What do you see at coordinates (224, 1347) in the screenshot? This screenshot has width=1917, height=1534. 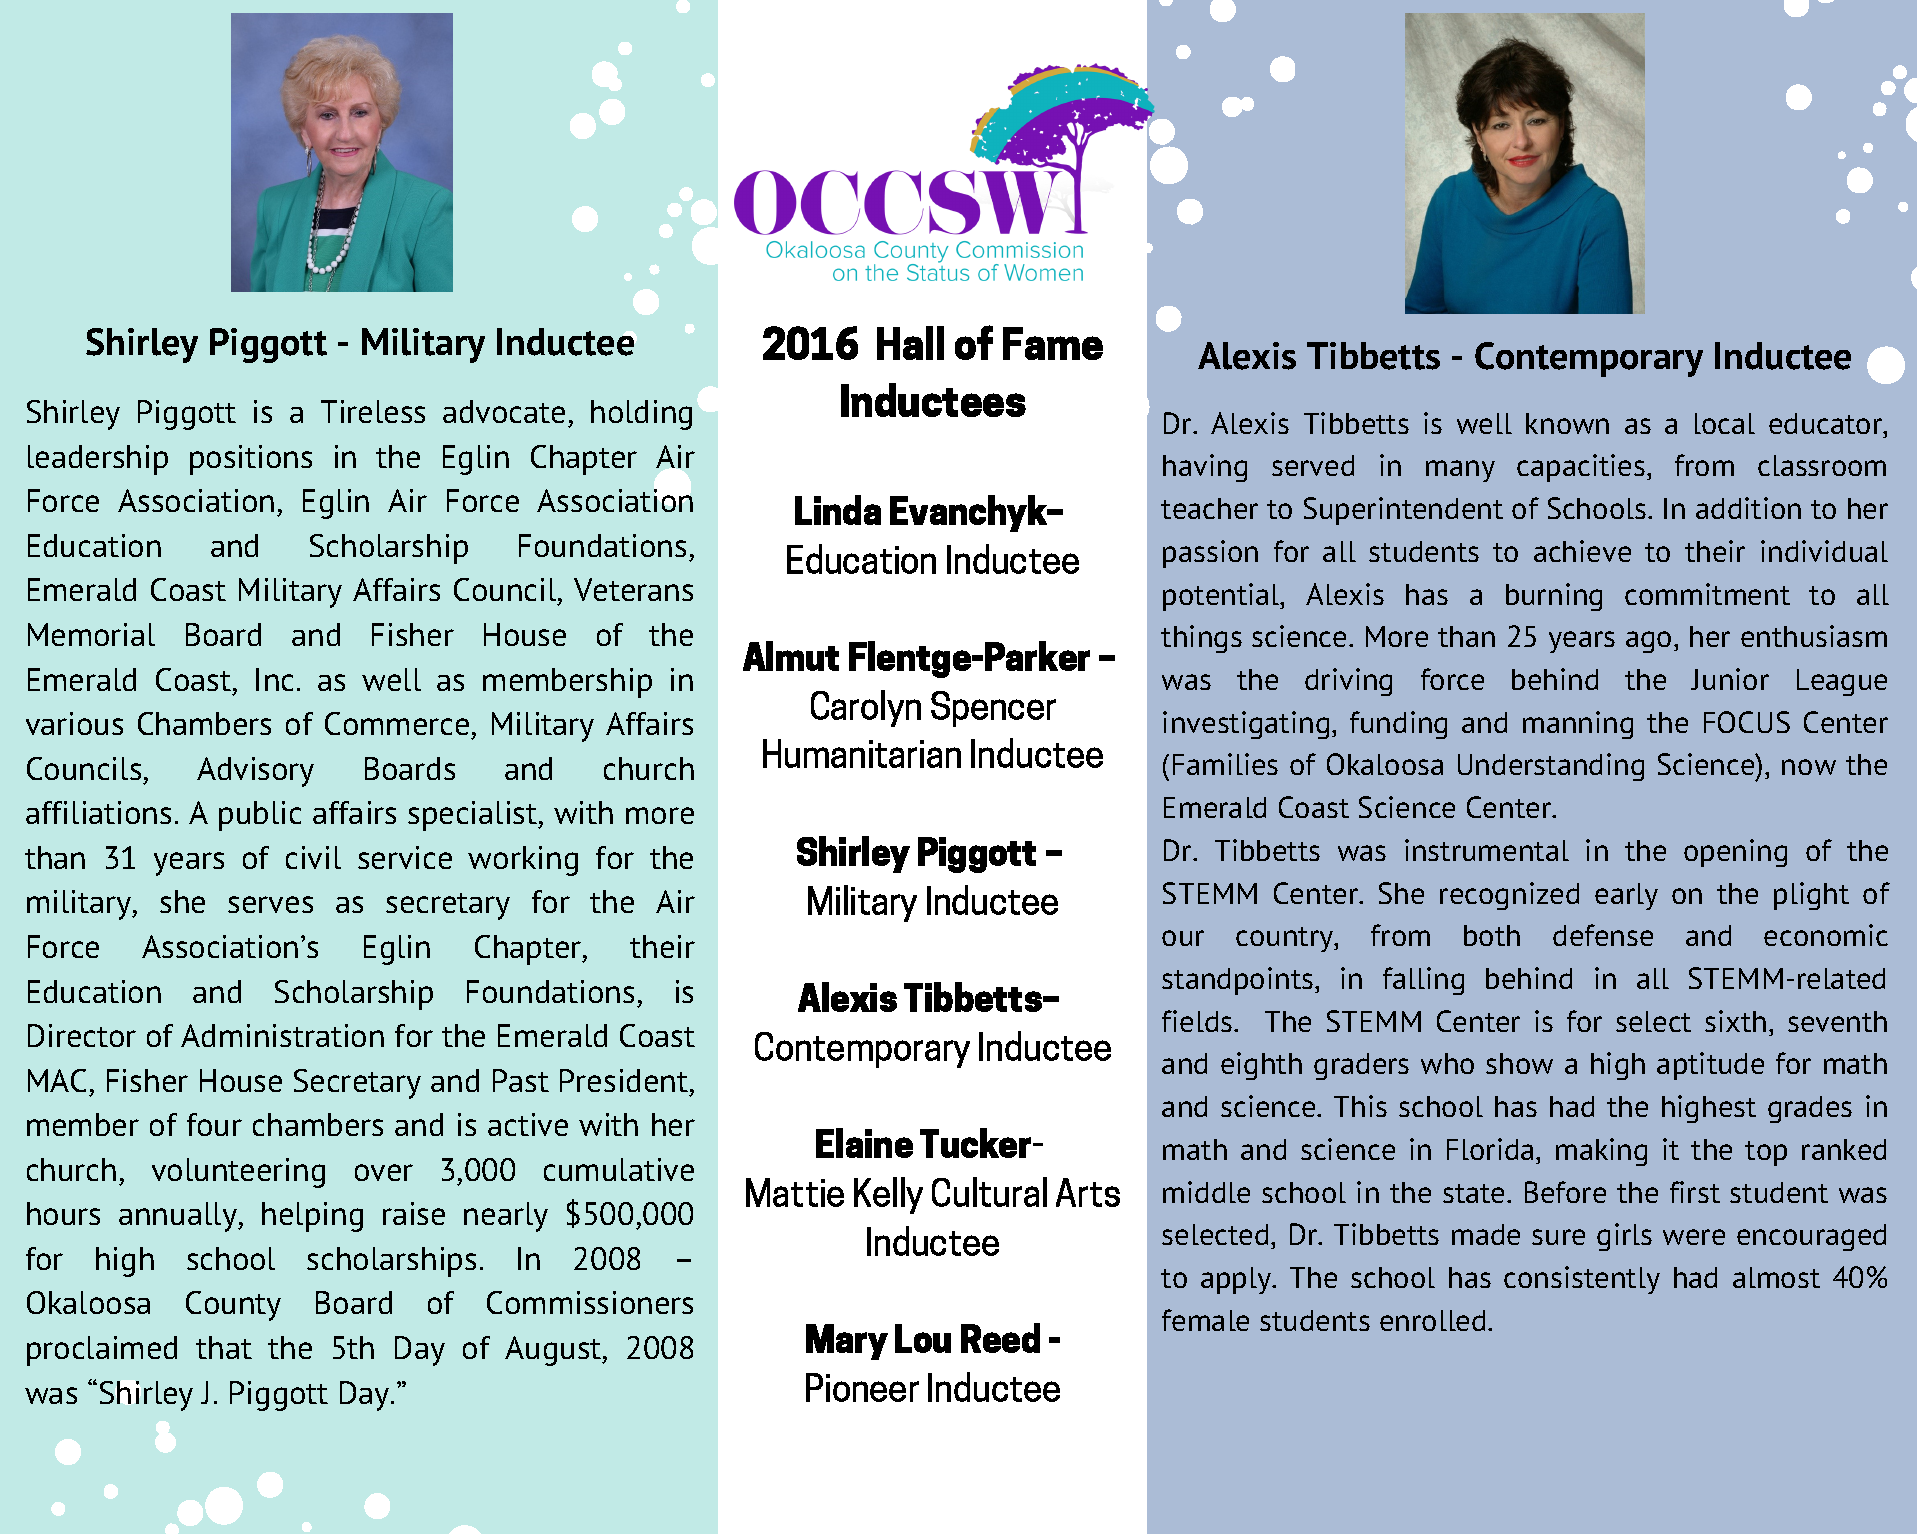 I see `that` at bounding box center [224, 1347].
